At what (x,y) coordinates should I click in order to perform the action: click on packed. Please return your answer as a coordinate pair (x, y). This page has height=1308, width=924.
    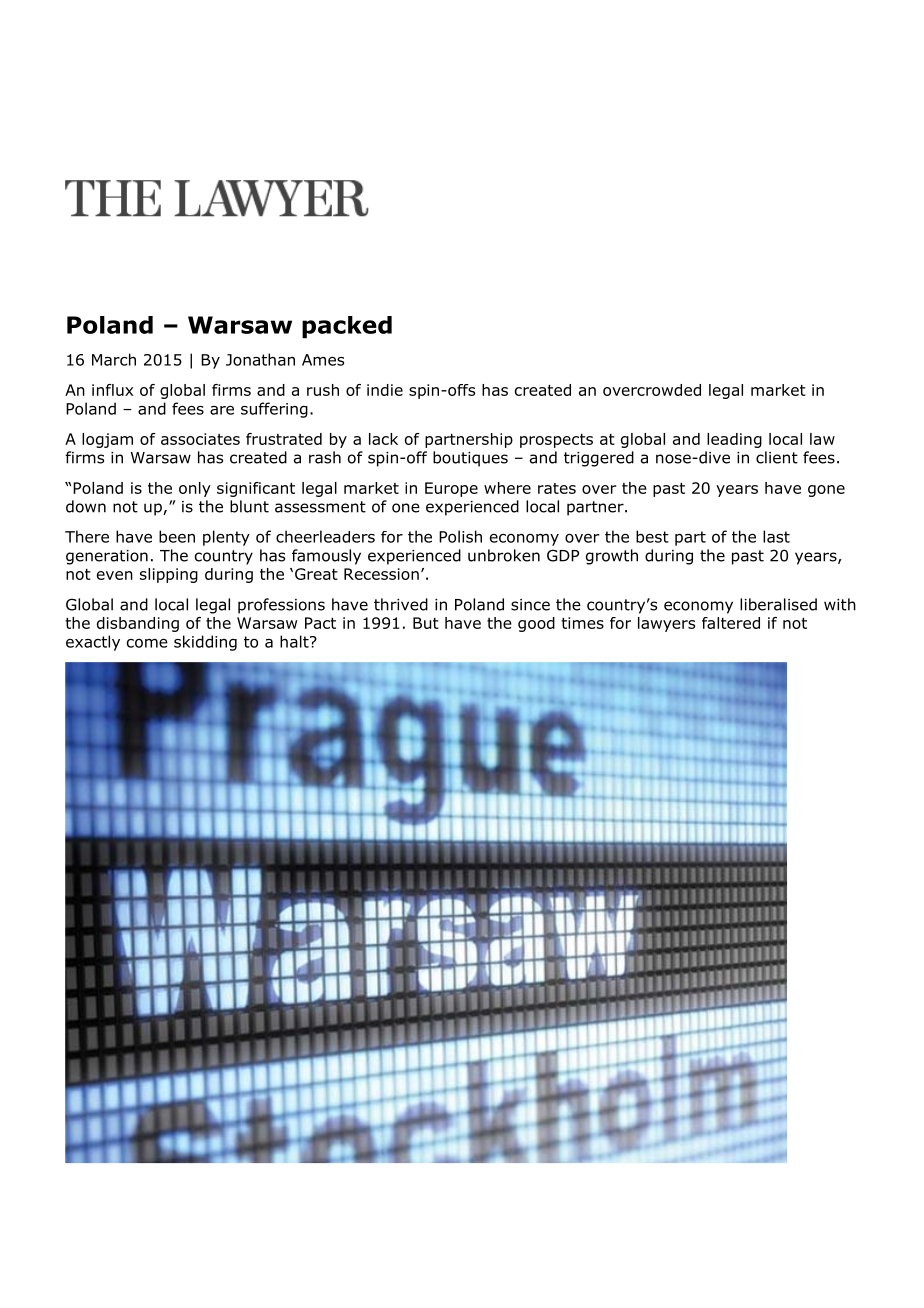
    Looking at the image, I should click on (347, 327).
